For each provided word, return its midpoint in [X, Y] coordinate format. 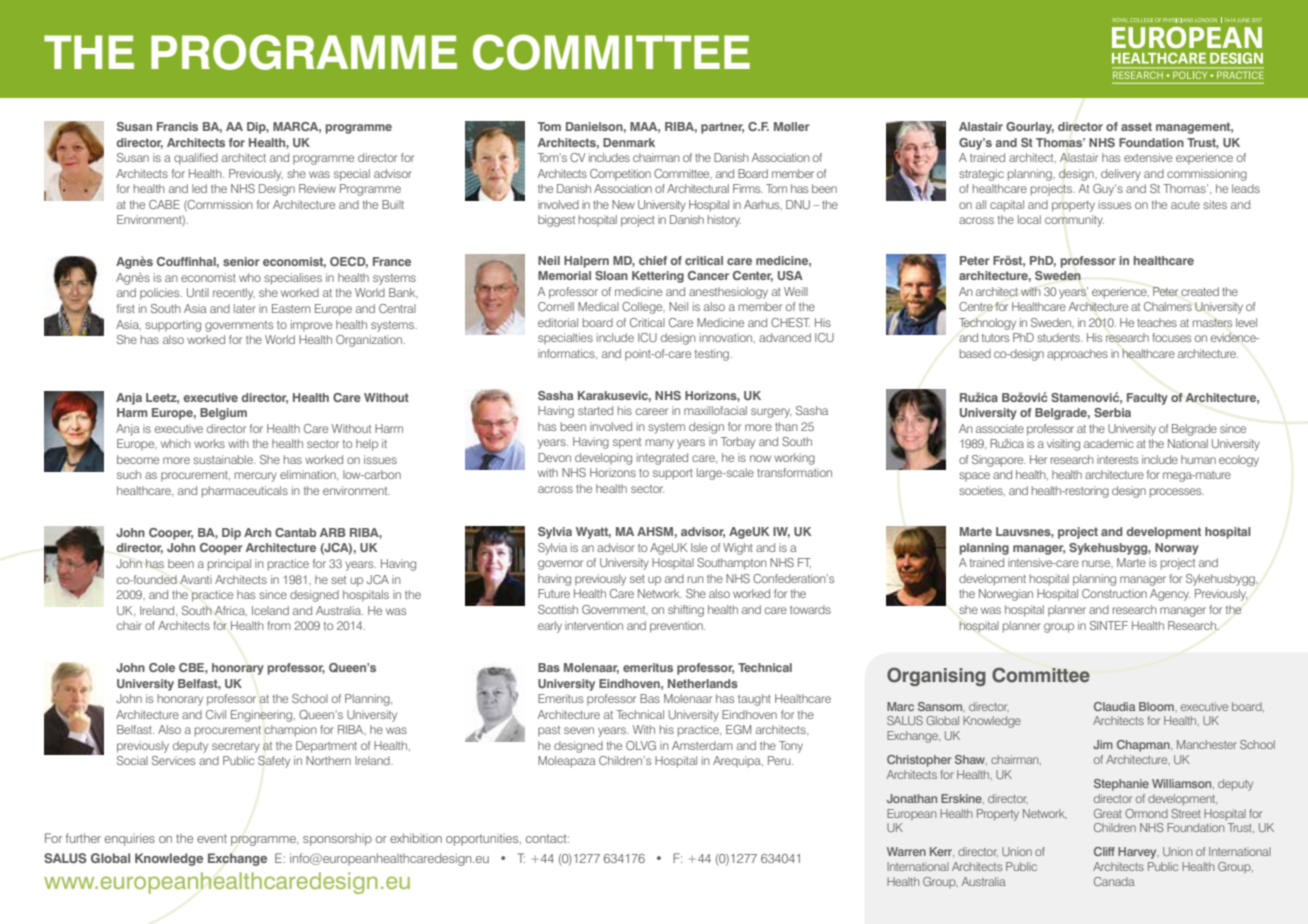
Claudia [1115, 706]
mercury [256, 477]
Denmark [629, 142]
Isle [699, 547]
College [643, 308]
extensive [1148, 157]
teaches [1157, 322]
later [245, 308]
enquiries [130, 839]
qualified [196, 158]
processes [1177, 493]
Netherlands [703, 683]
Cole [162, 667]
